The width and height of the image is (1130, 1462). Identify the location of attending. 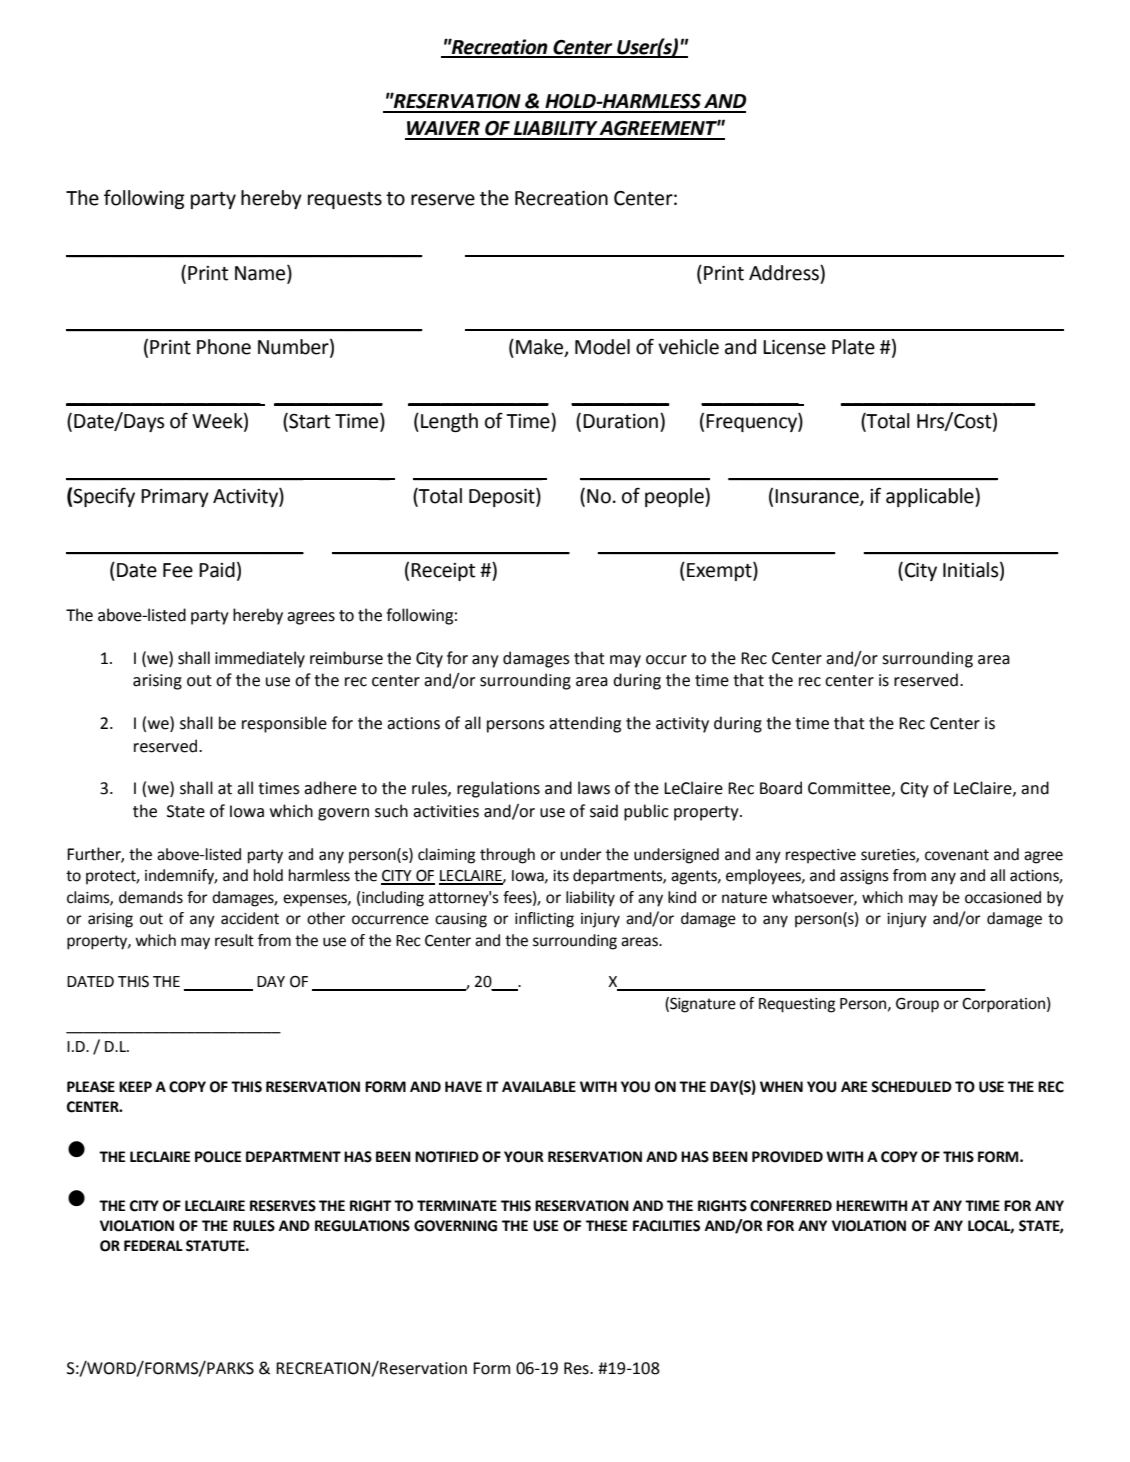
(585, 724).
